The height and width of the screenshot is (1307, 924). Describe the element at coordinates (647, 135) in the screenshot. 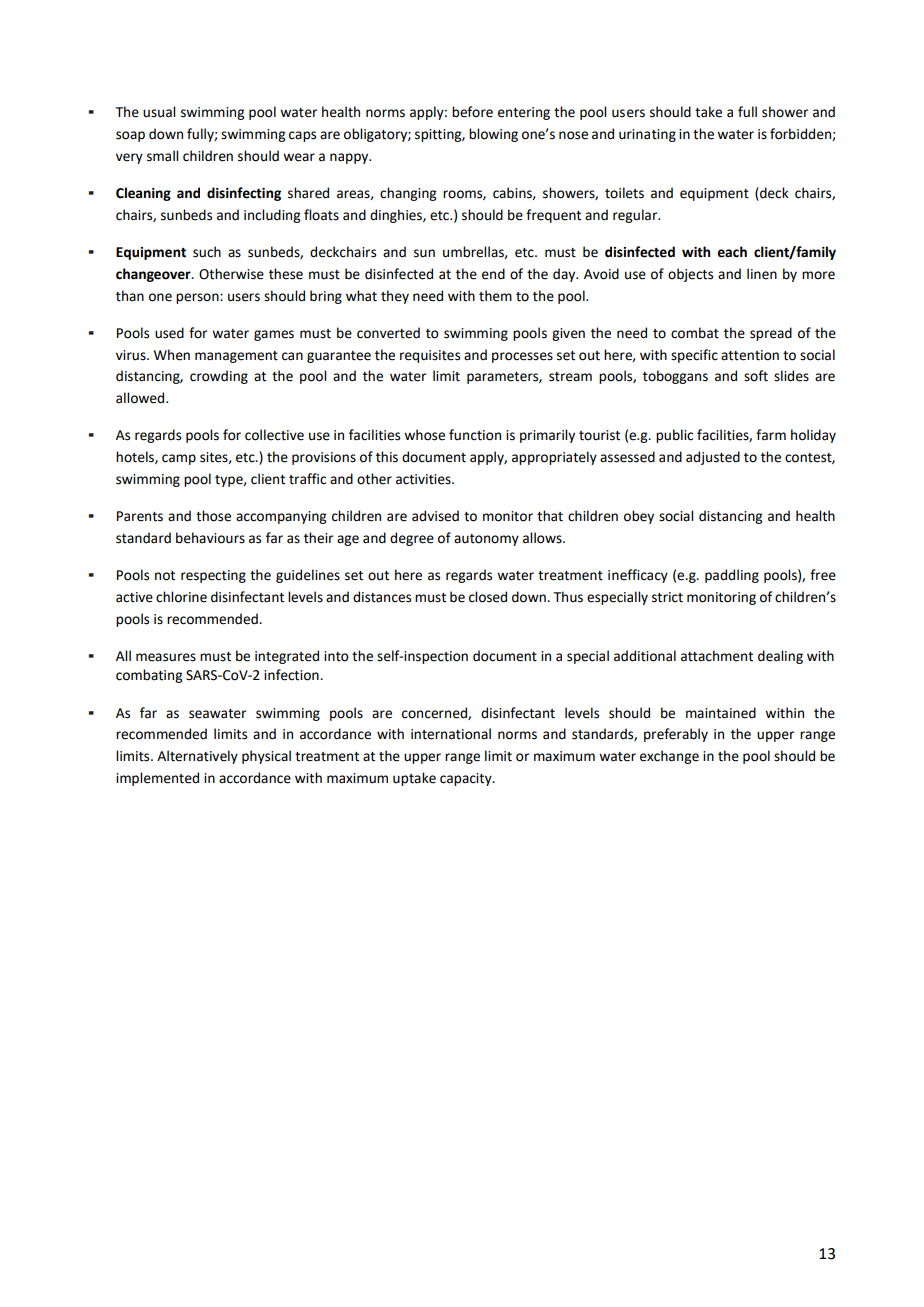

I see `urinating` at that location.
